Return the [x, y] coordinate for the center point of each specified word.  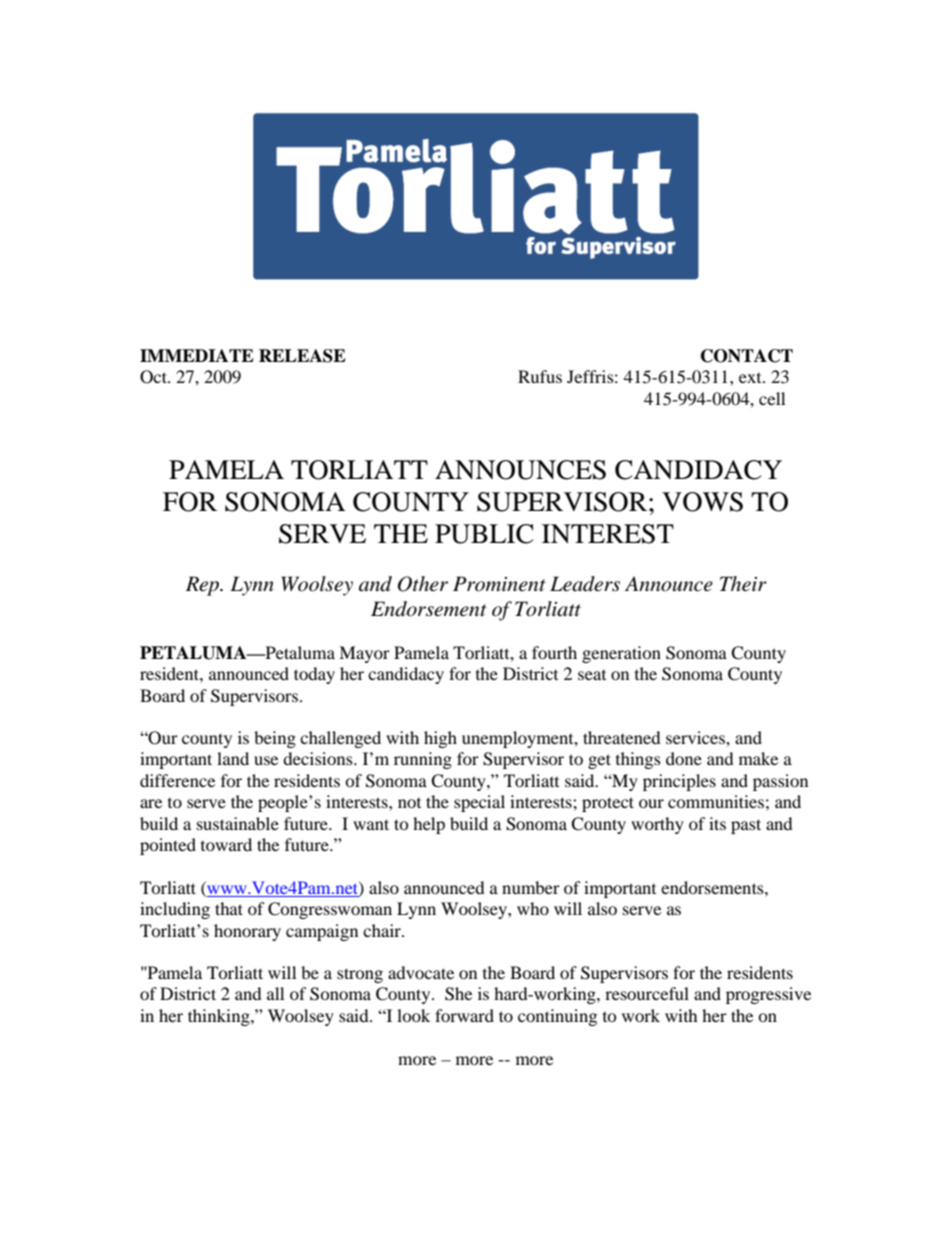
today [314, 675]
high [440, 739]
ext [751, 378]
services [696, 737]
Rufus [540, 376]
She [458, 994]
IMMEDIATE [197, 355]
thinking [220, 1017]
